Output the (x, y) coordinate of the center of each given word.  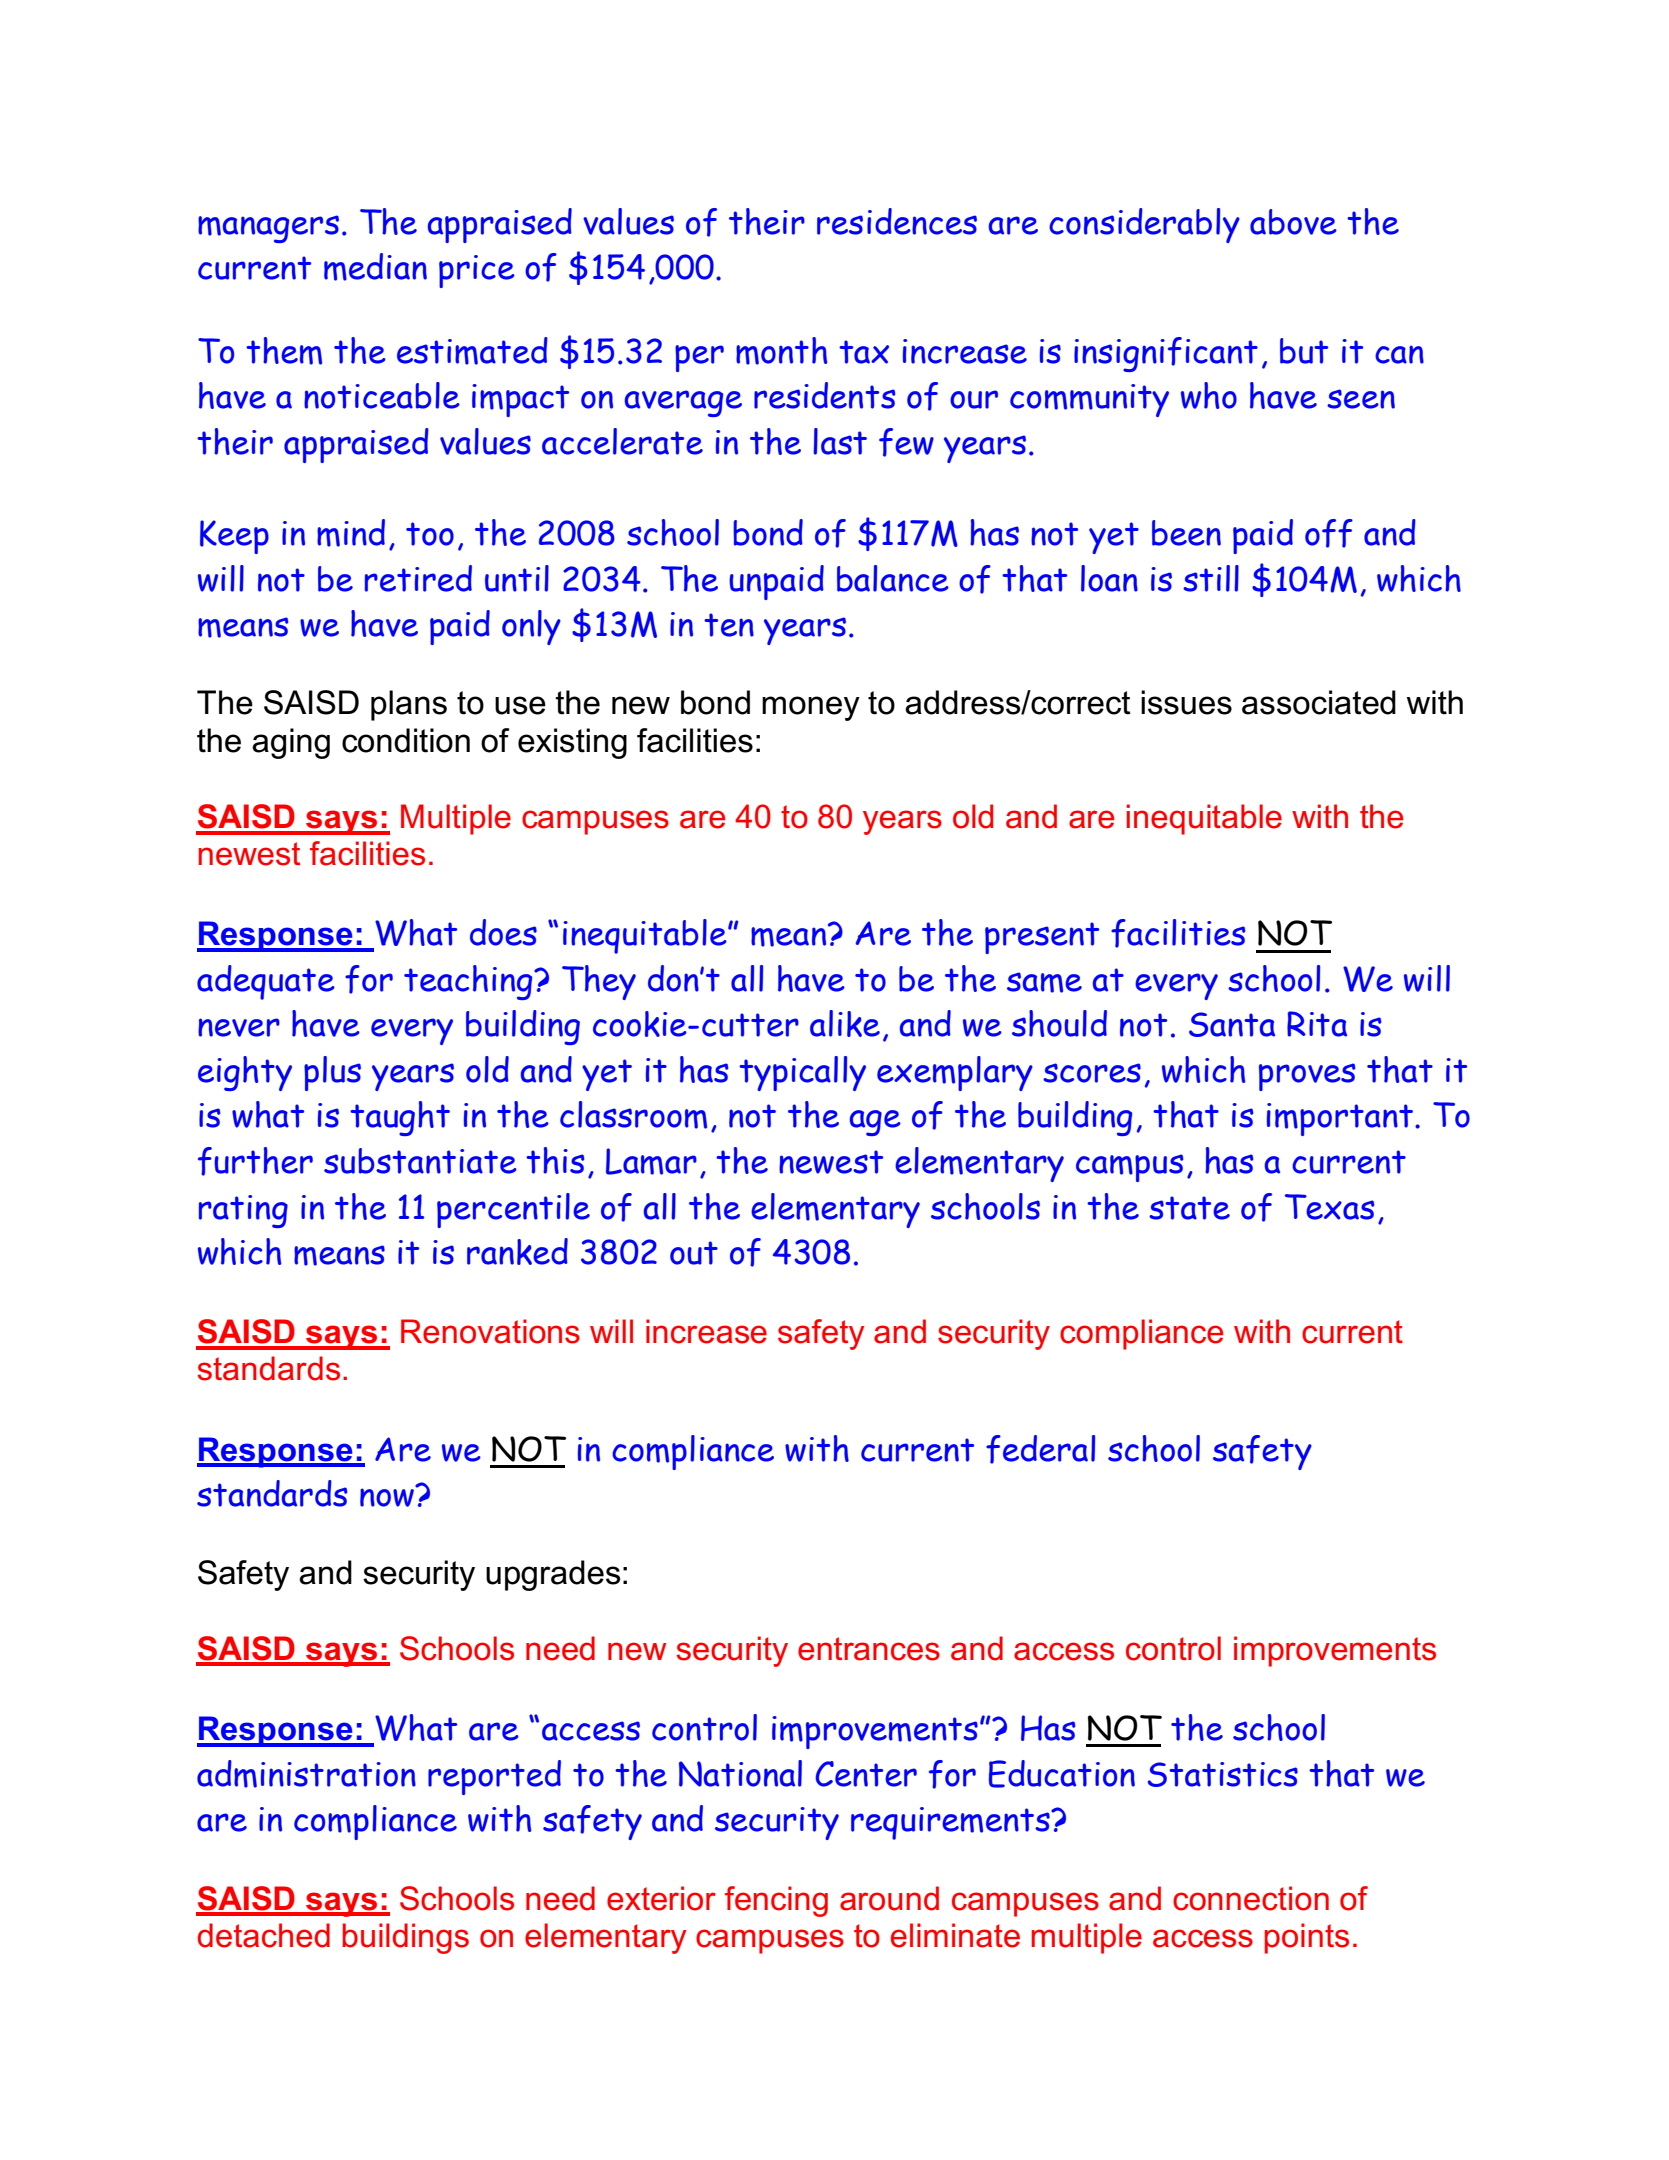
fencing (776, 1901)
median (375, 267)
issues (1186, 702)
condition (406, 740)
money (811, 708)
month (781, 351)
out (694, 1253)
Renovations (490, 1331)
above (1293, 222)
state (1189, 1208)
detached (263, 1935)
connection (1251, 1898)
